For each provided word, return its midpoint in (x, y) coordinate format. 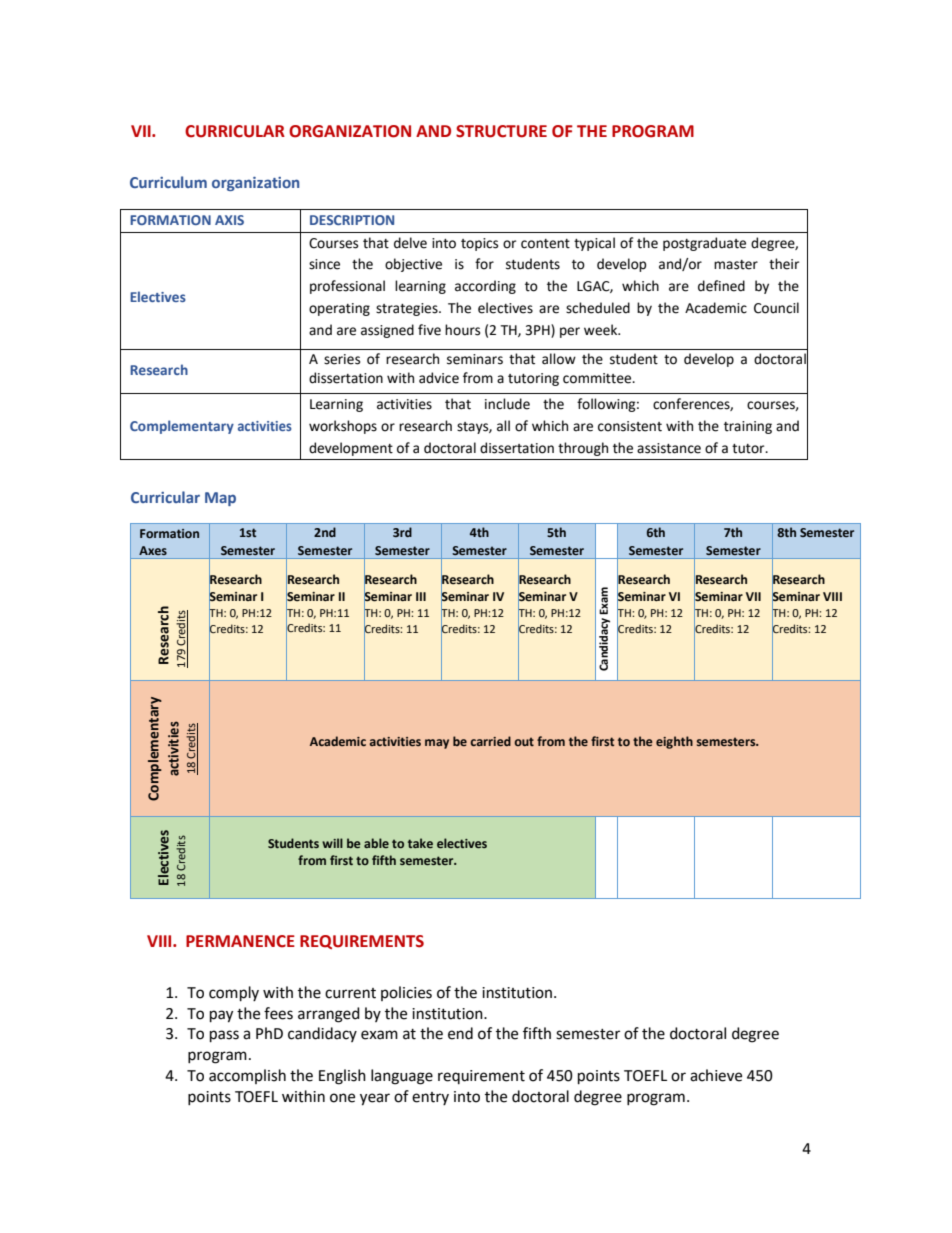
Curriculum (168, 182)
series (342, 359)
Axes (153, 550)
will (332, 843)
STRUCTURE (501, 131)
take (420, 843)
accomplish (247, 1076)
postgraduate (704, 244)
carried (490, 741)
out (524, 741)
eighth (674, 742)
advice (439, 378)
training (748, 427)
